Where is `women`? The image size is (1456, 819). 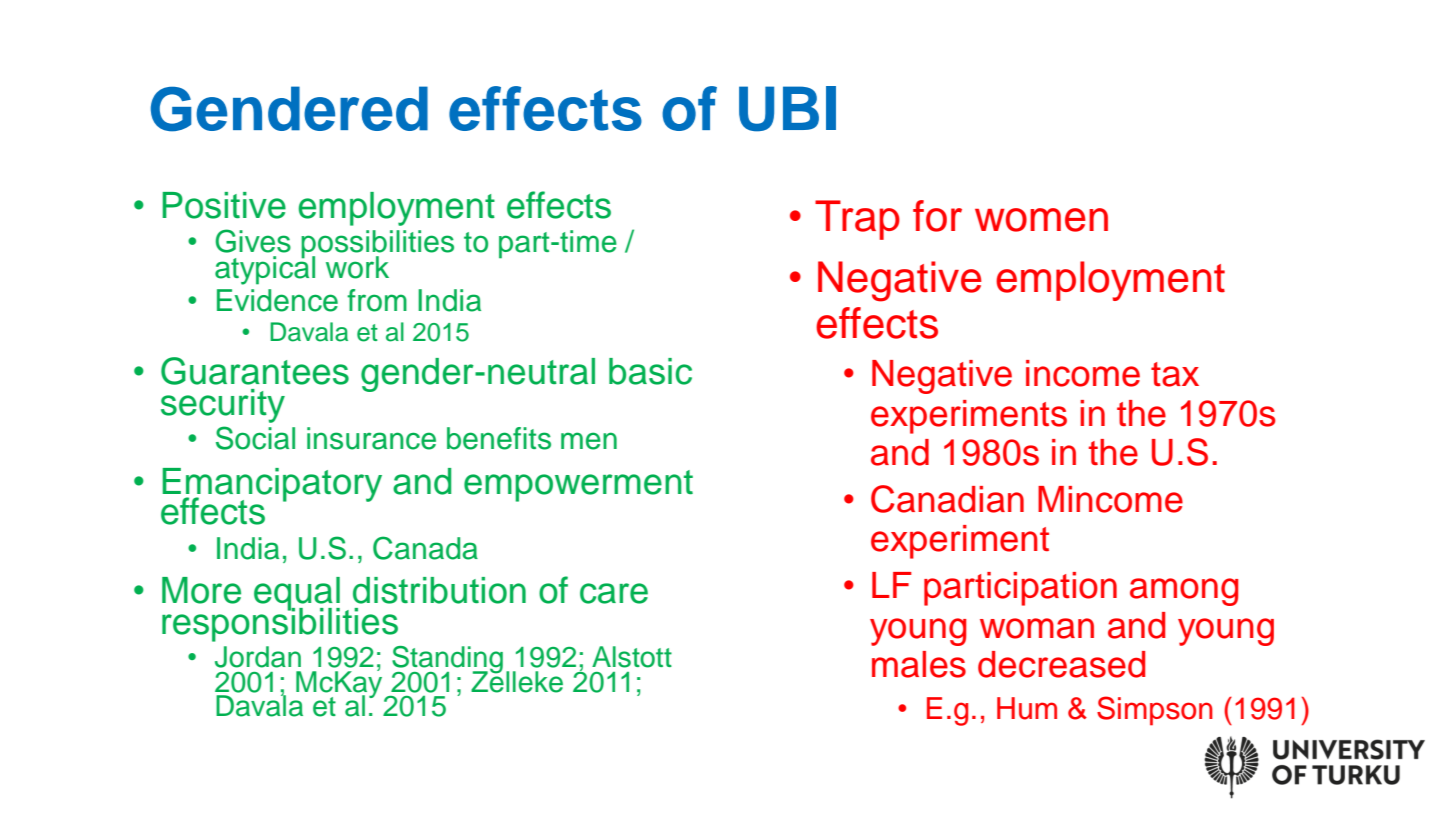 women is located at coordinates (1041, 220).
